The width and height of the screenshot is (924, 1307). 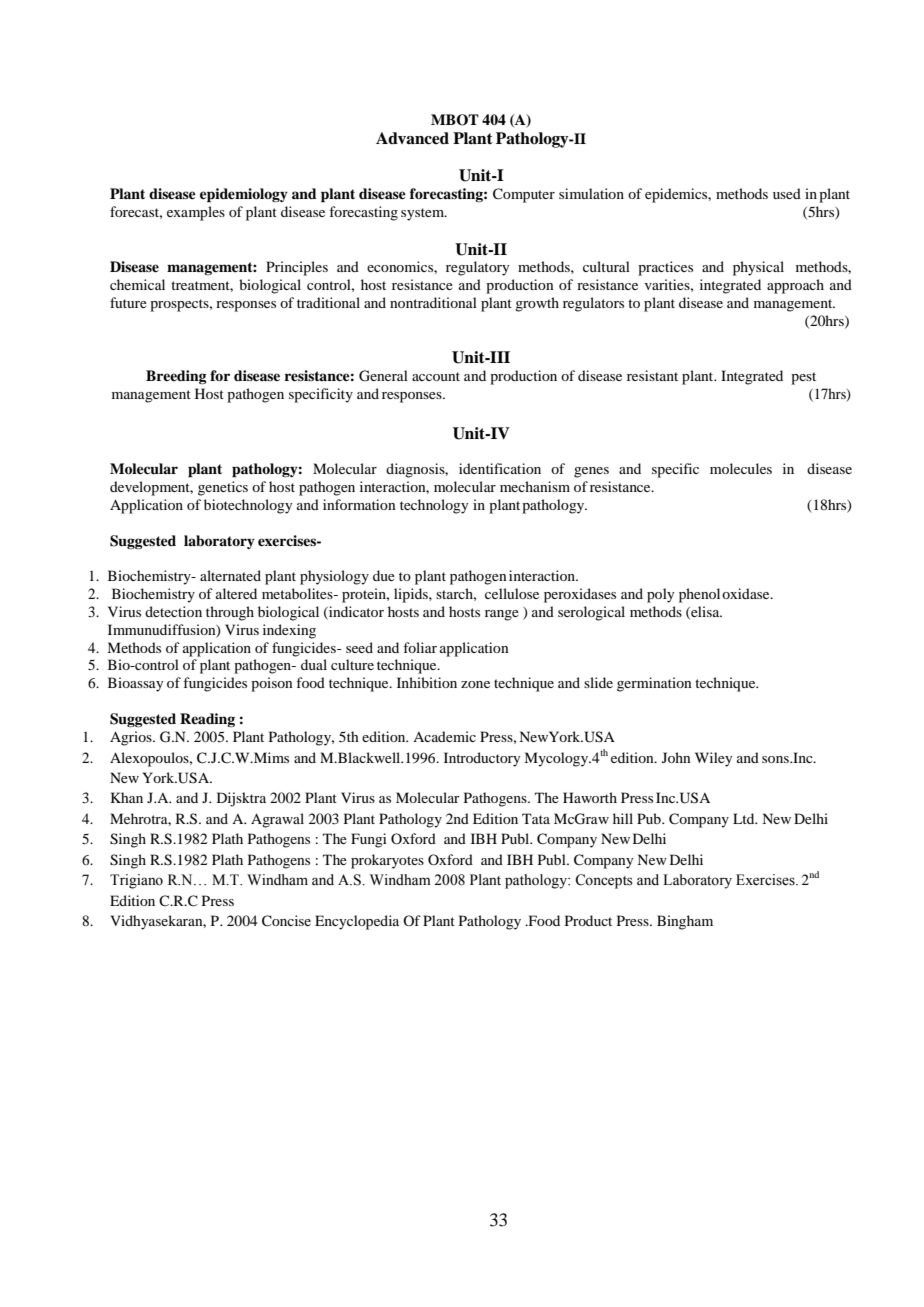 I want to click on mechanism, so click(x=535, y=486).
